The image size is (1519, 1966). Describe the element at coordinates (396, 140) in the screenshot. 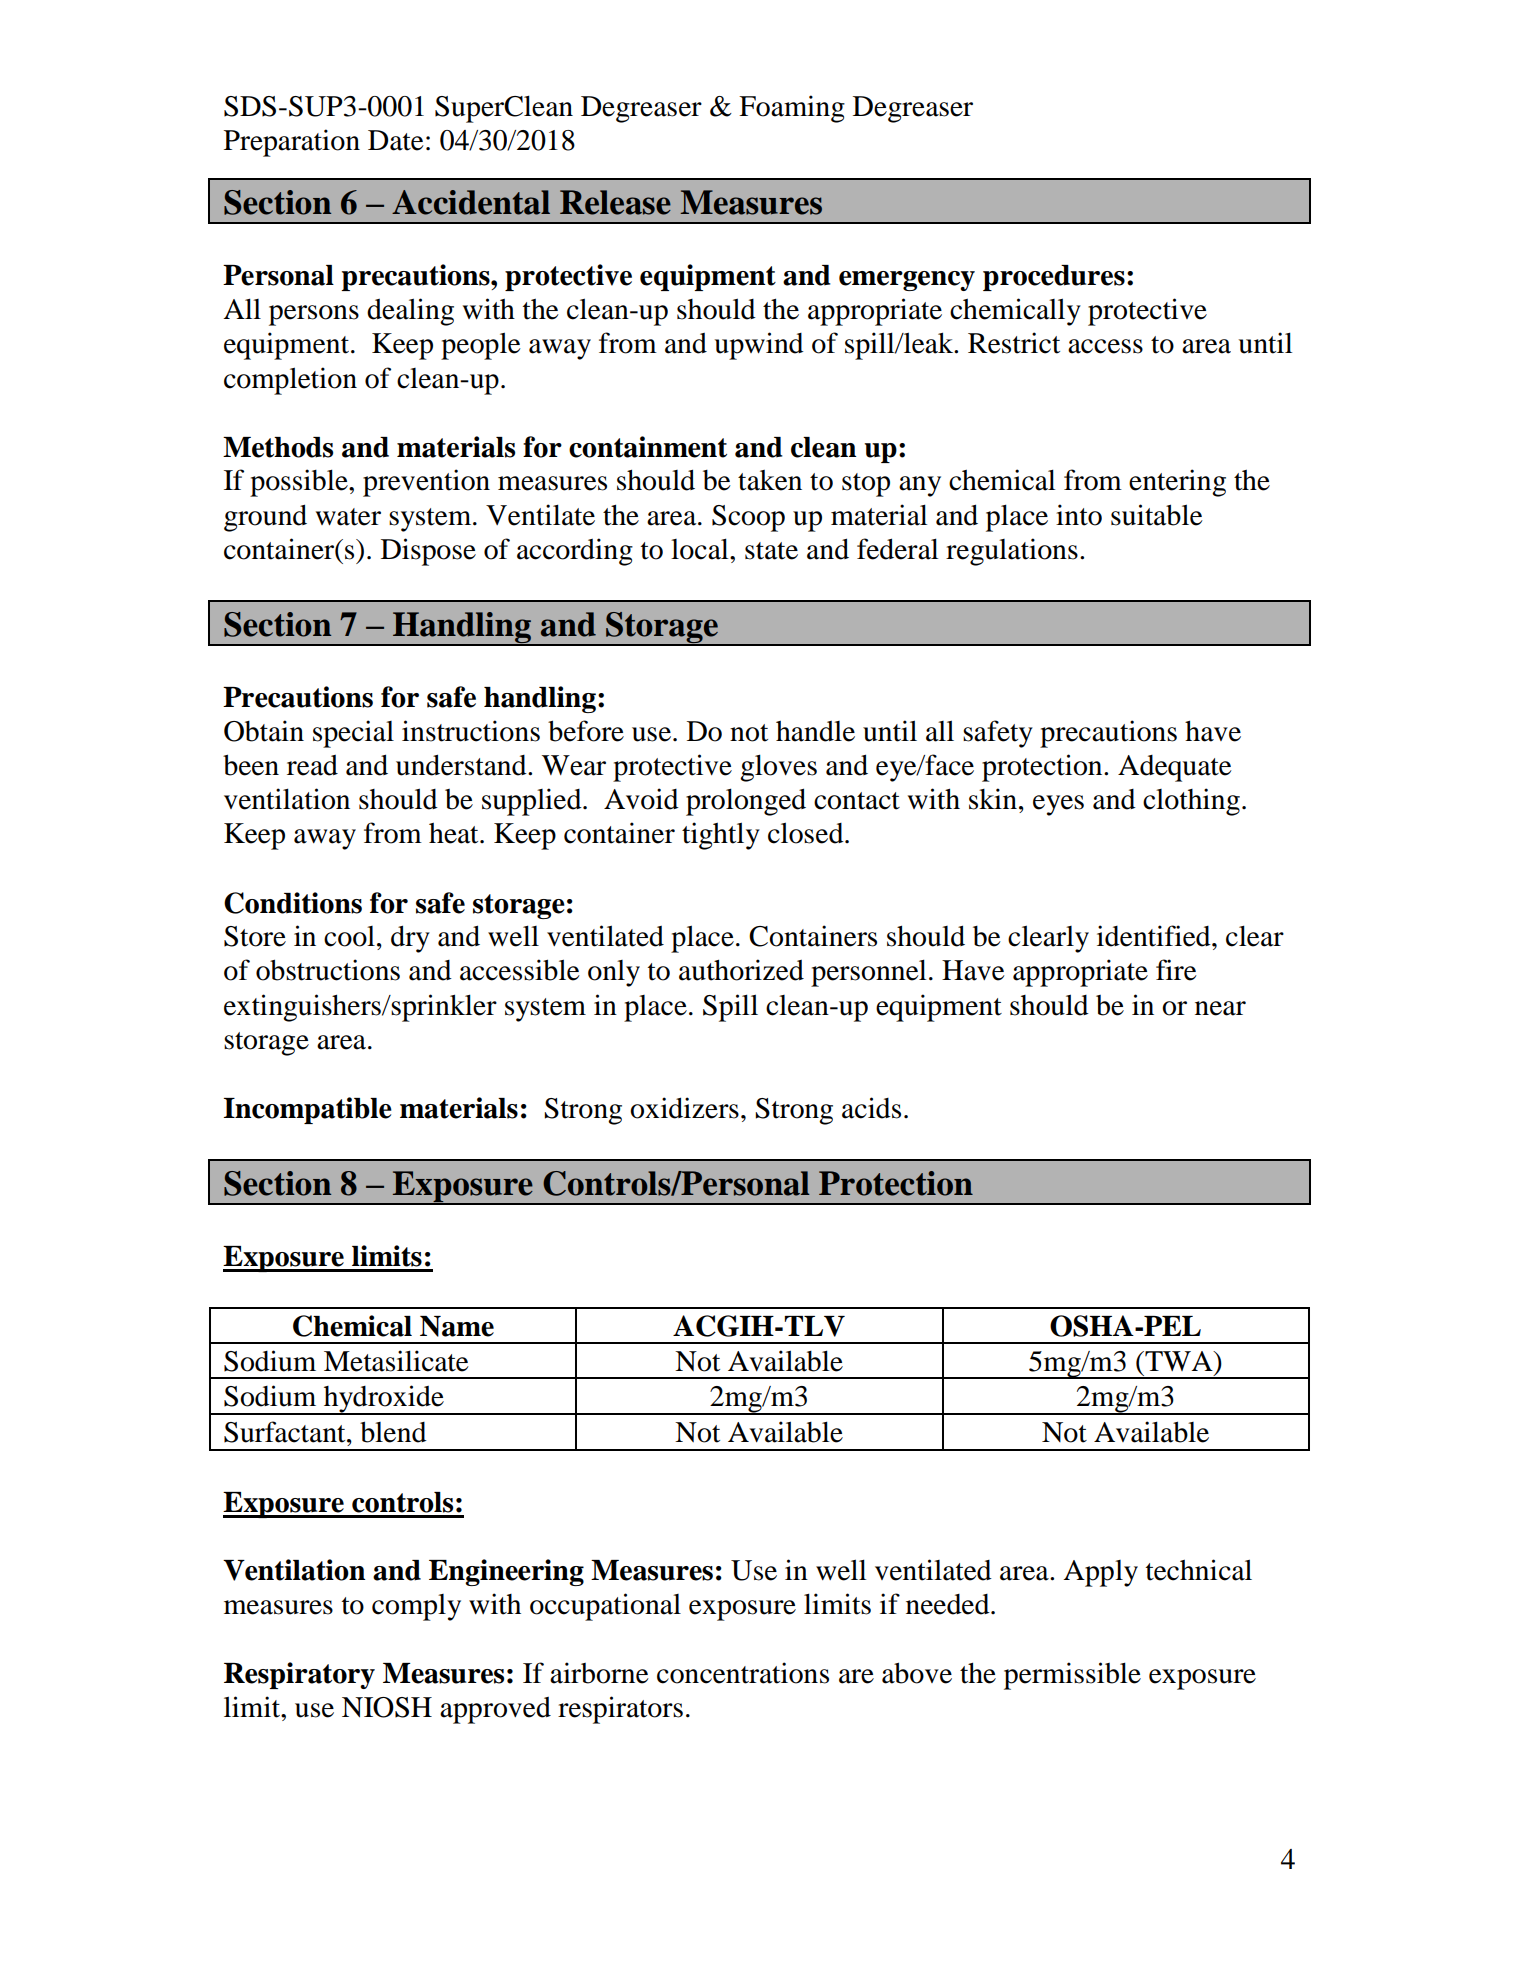

I see `Date` at that location.
